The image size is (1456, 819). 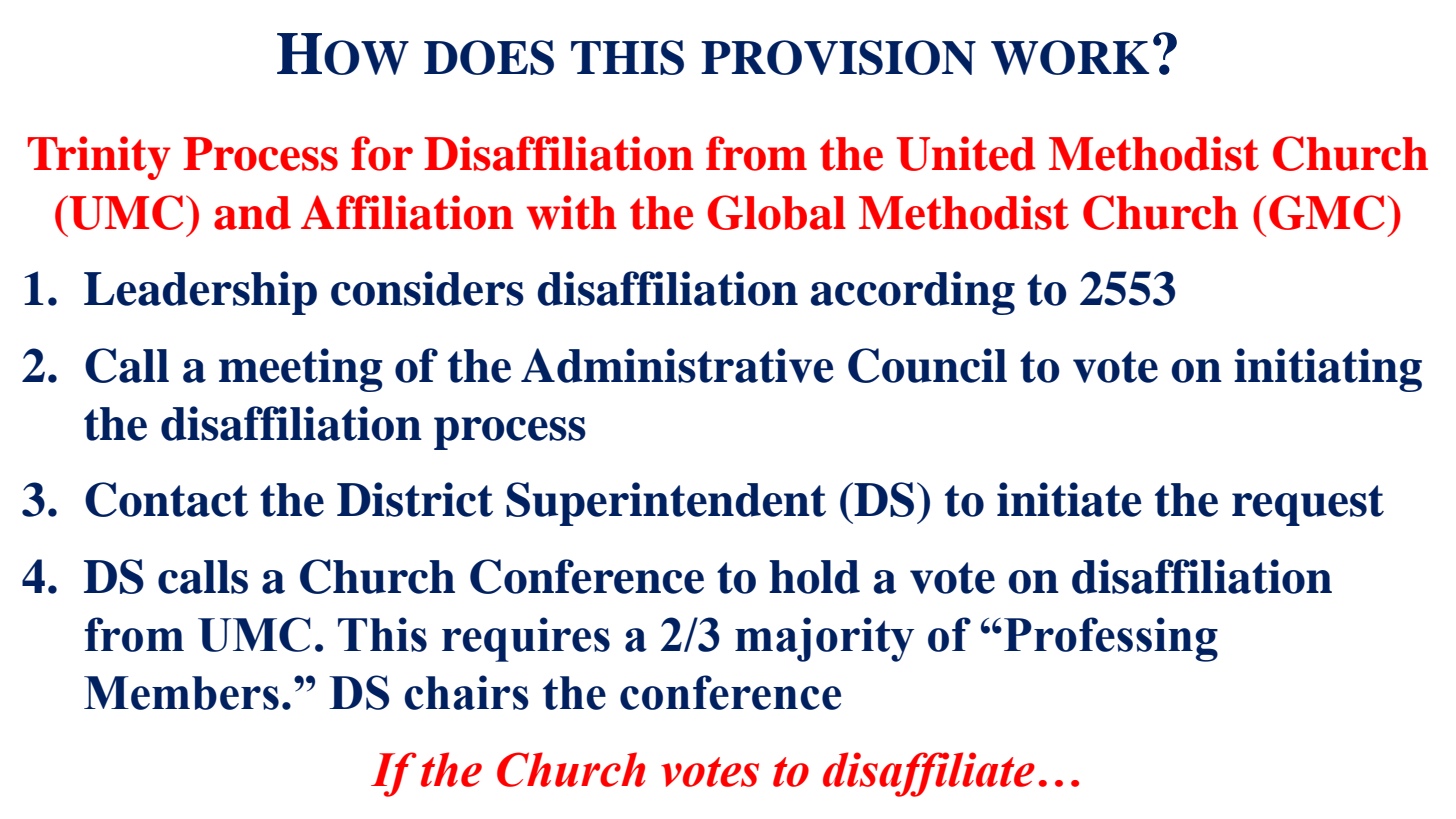 I want to click on United, so click(x=966, y=153).
